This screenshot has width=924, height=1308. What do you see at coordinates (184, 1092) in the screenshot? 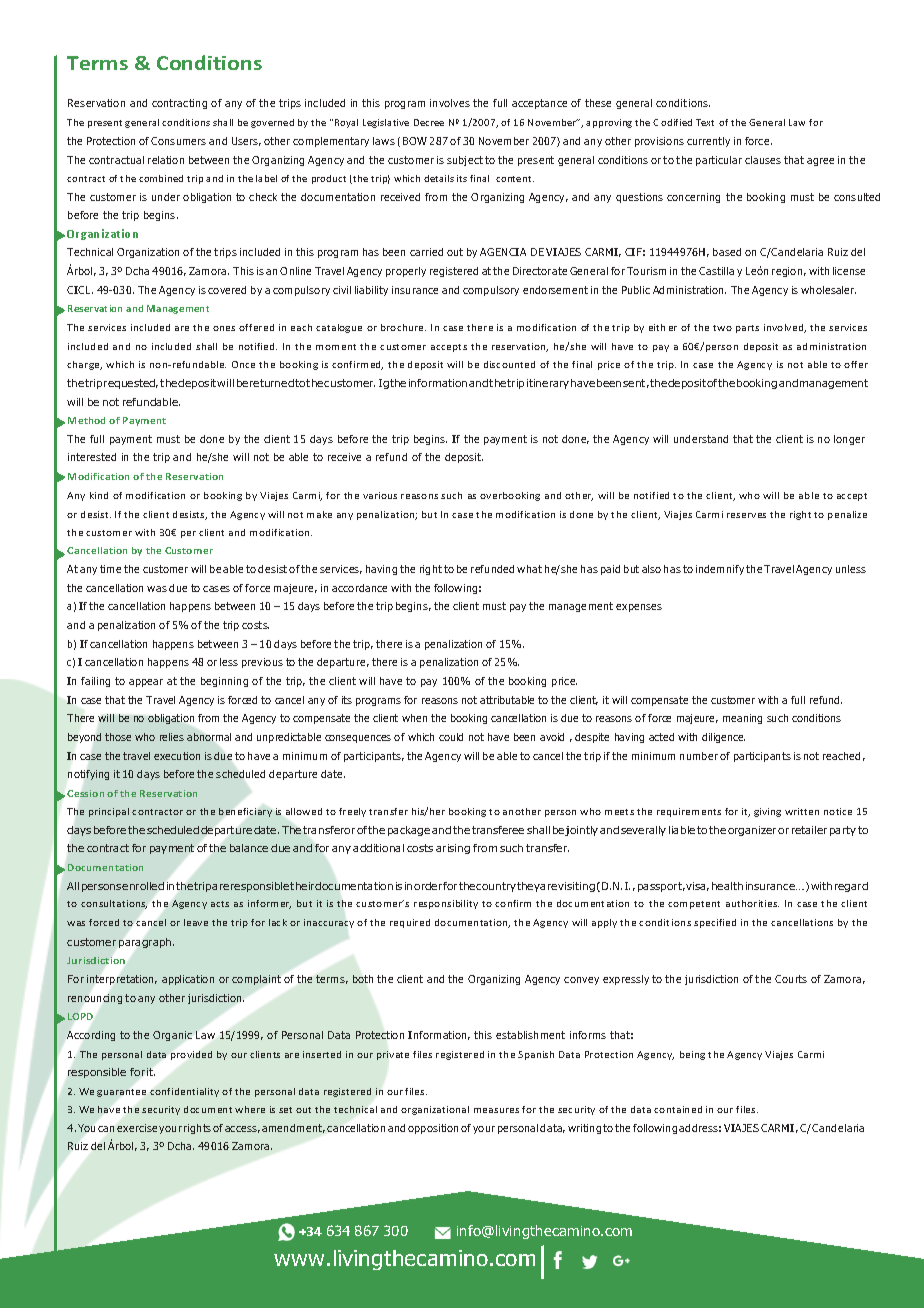
I see `confidentiality` at bounding box center [184, 1092].
